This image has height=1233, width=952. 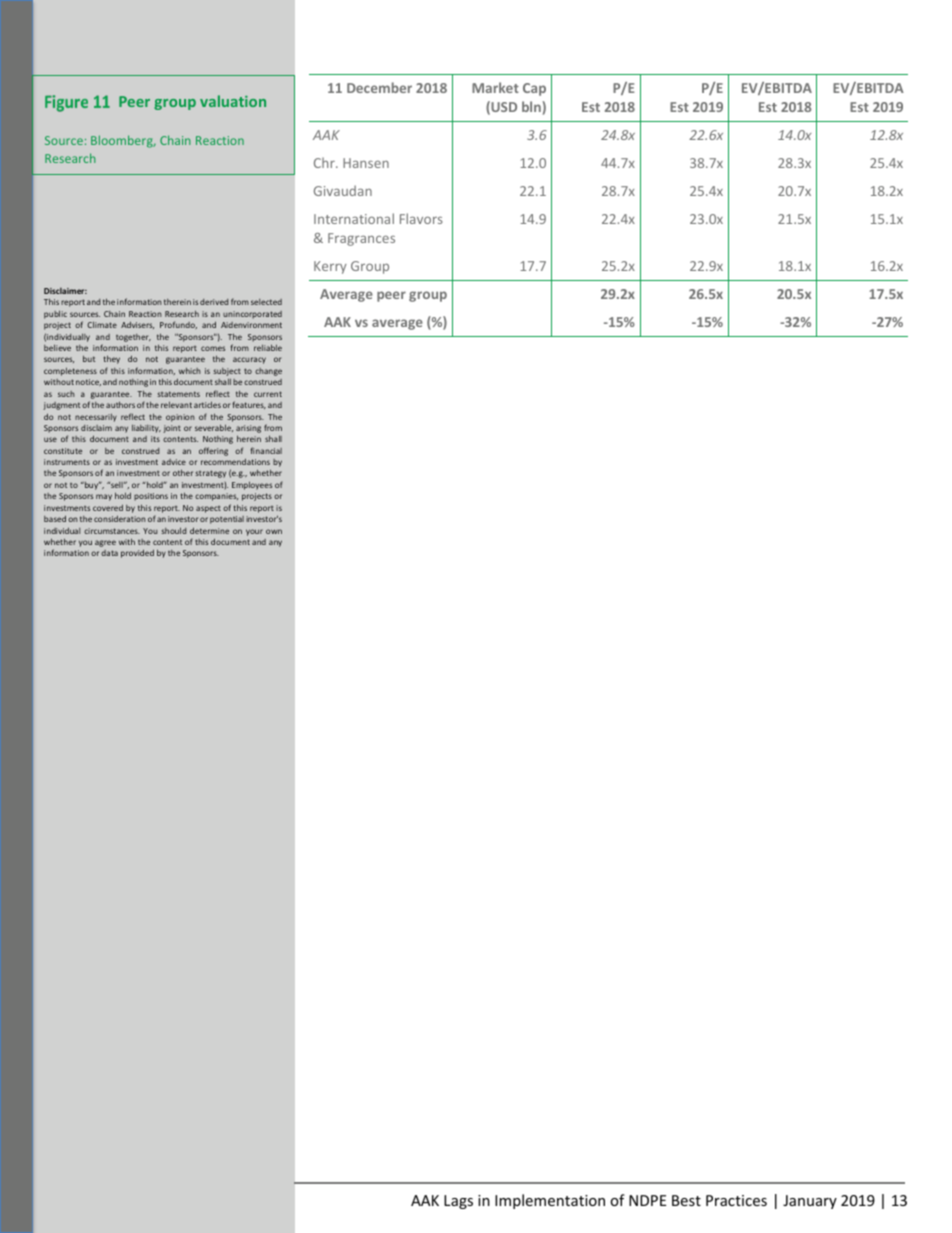 What do you see at coordinates (233, 101) in the image?
I see `valuation` at bounding box center [233, 101].
